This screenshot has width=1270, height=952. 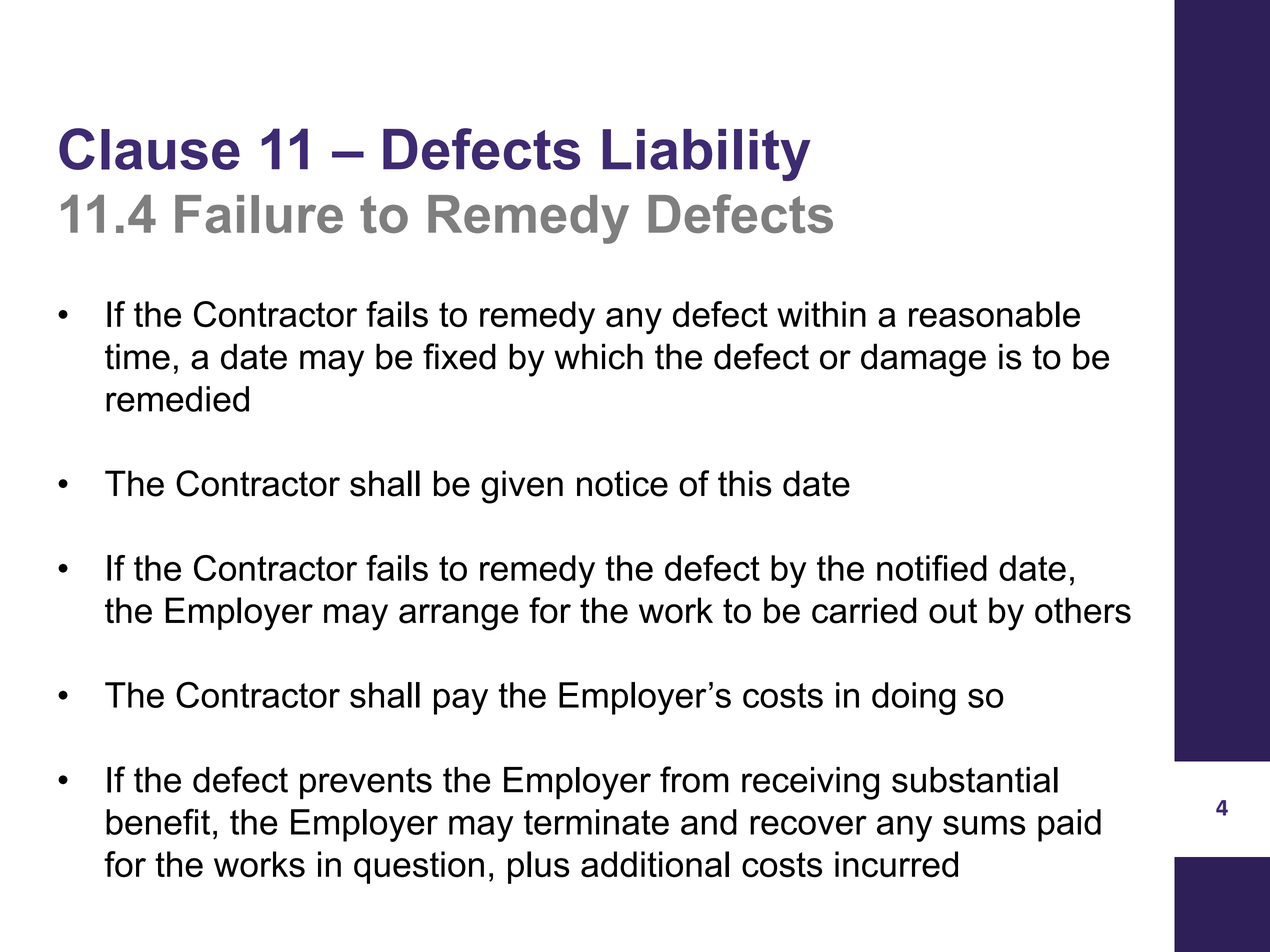 I want to click on given, so click(x=522, y=487).
